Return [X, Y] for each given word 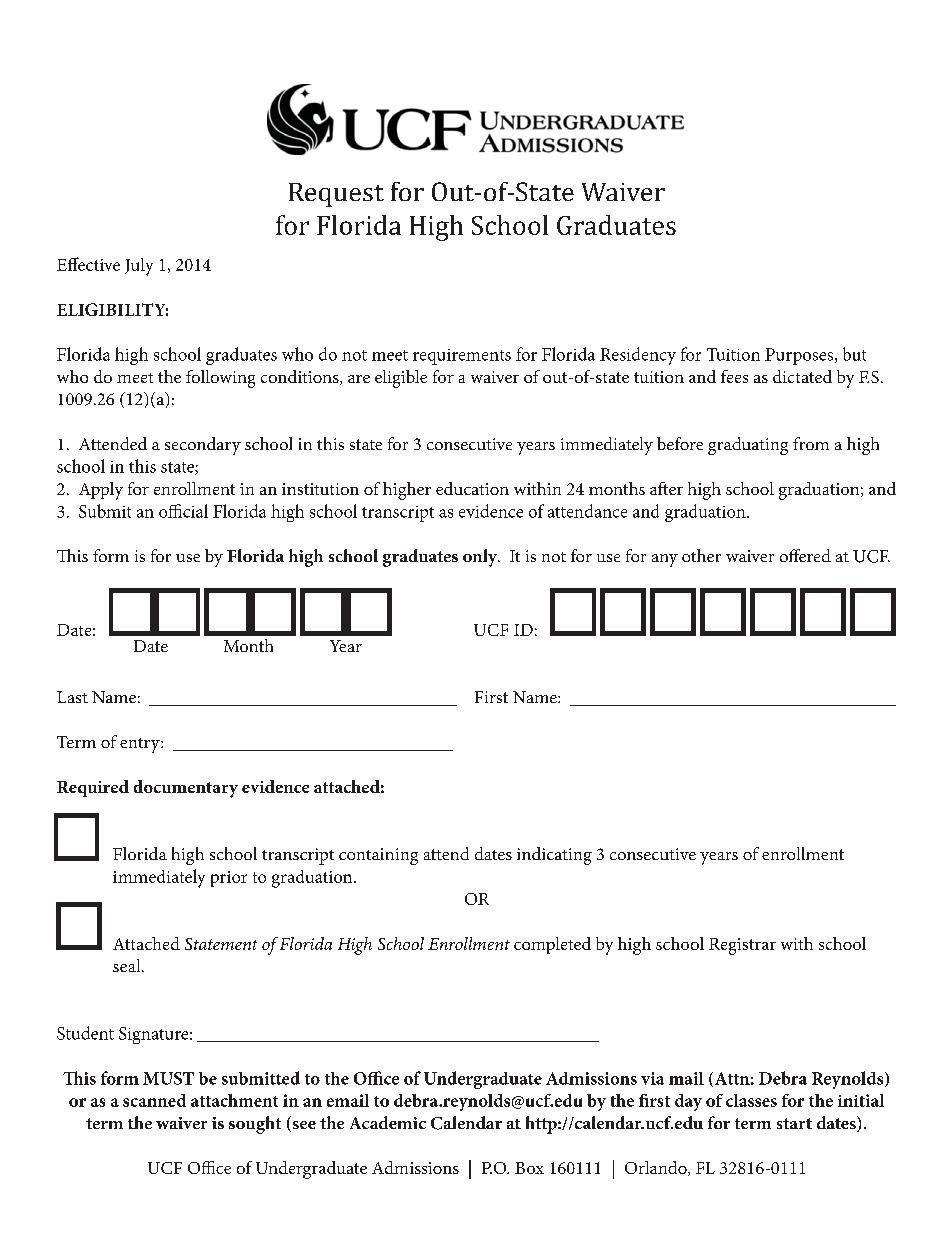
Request [336, 195]
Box [529, 1168]
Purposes [800, 356]
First [491, 697]
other [701, 555]
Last [72, 697]
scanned [154, 1100]
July [139, 267]
